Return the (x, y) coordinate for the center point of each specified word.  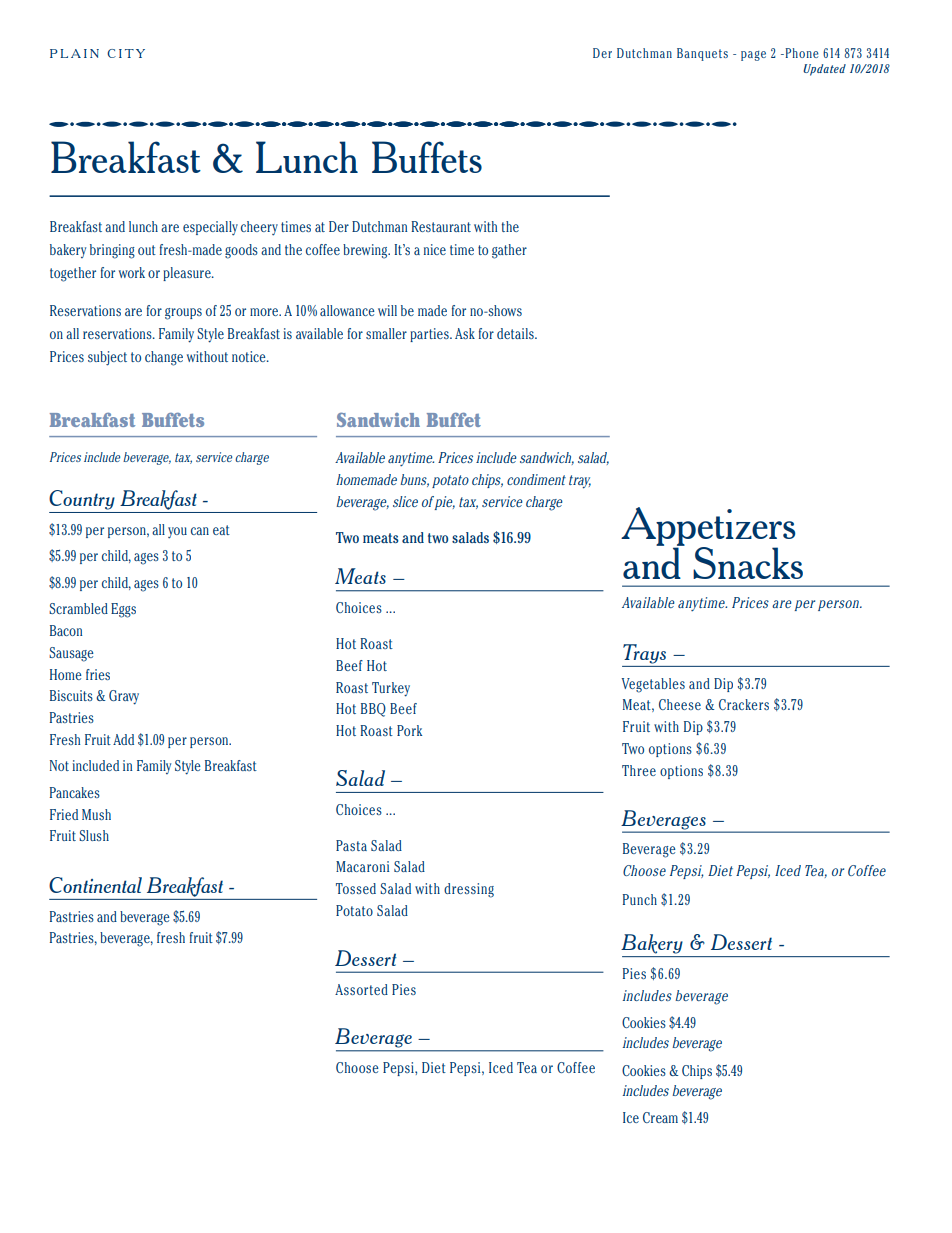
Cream (660, 1117)
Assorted (361, 989)
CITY (126, 53)
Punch (640, 899)
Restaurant (441, 226)
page (753, 56)
